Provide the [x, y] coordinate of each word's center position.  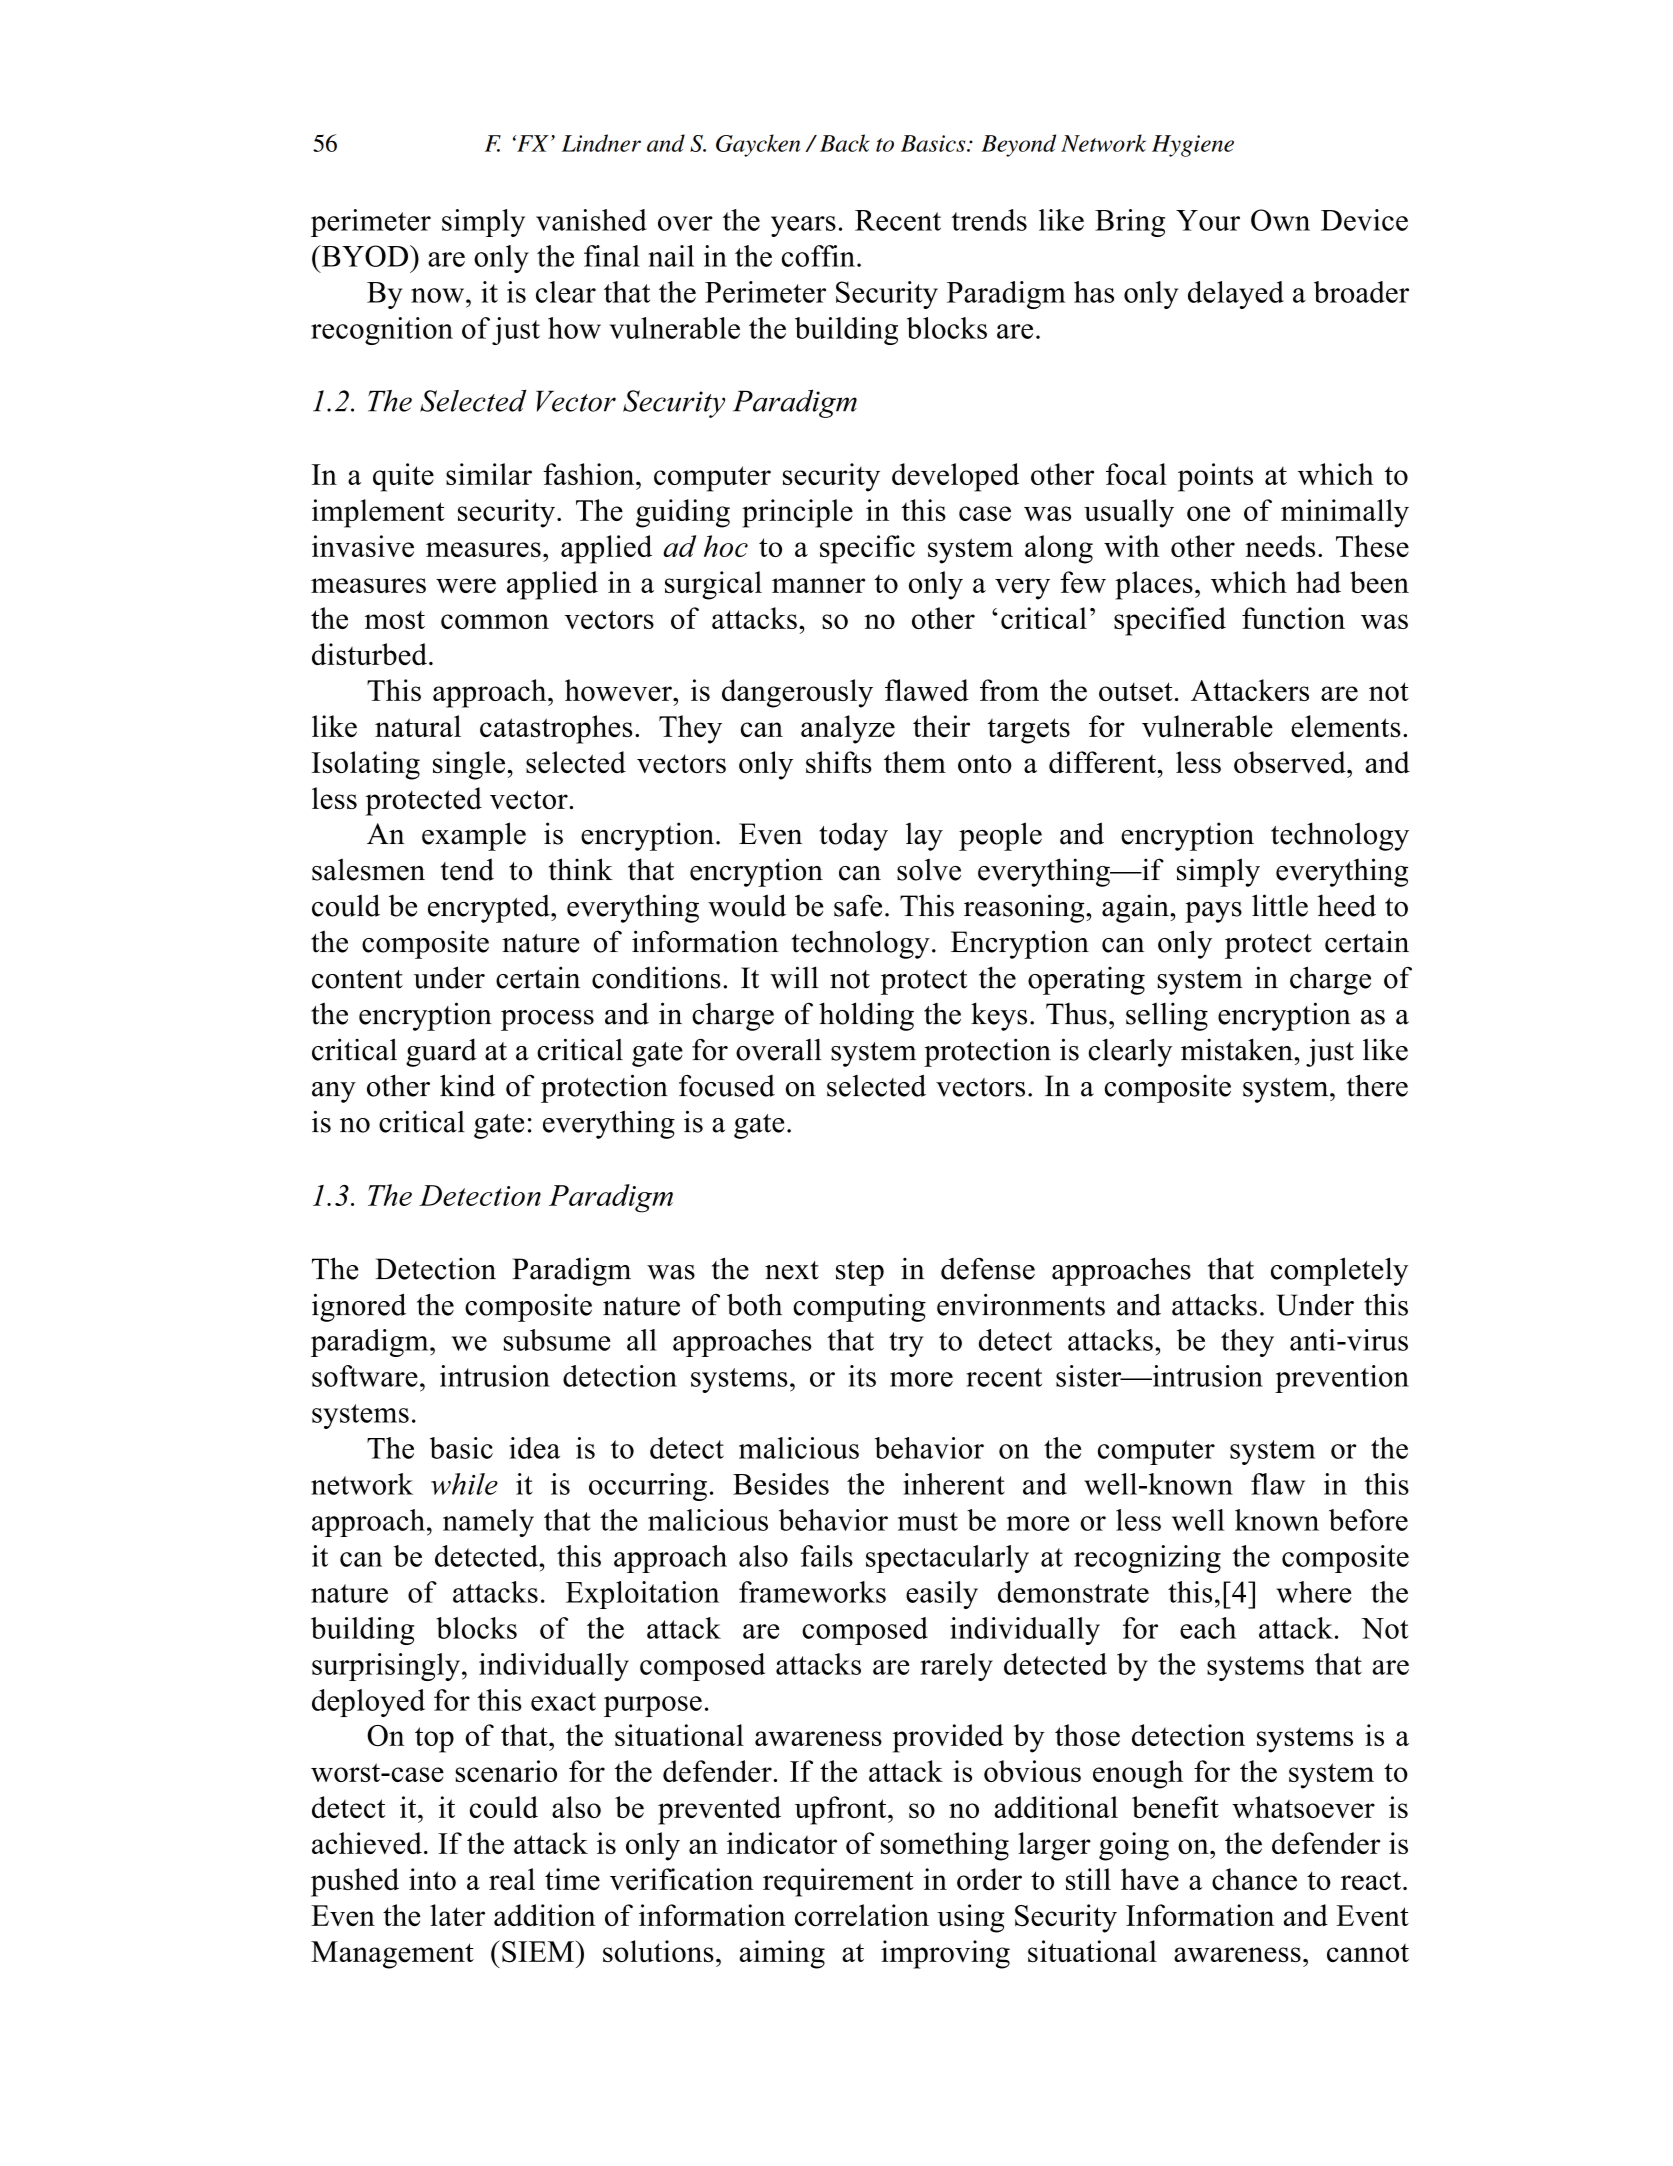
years [803, 226]
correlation [862, 1915]
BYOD [363, 256]
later [457, 1915]
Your [1208, 220]
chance [1254, 1879]
